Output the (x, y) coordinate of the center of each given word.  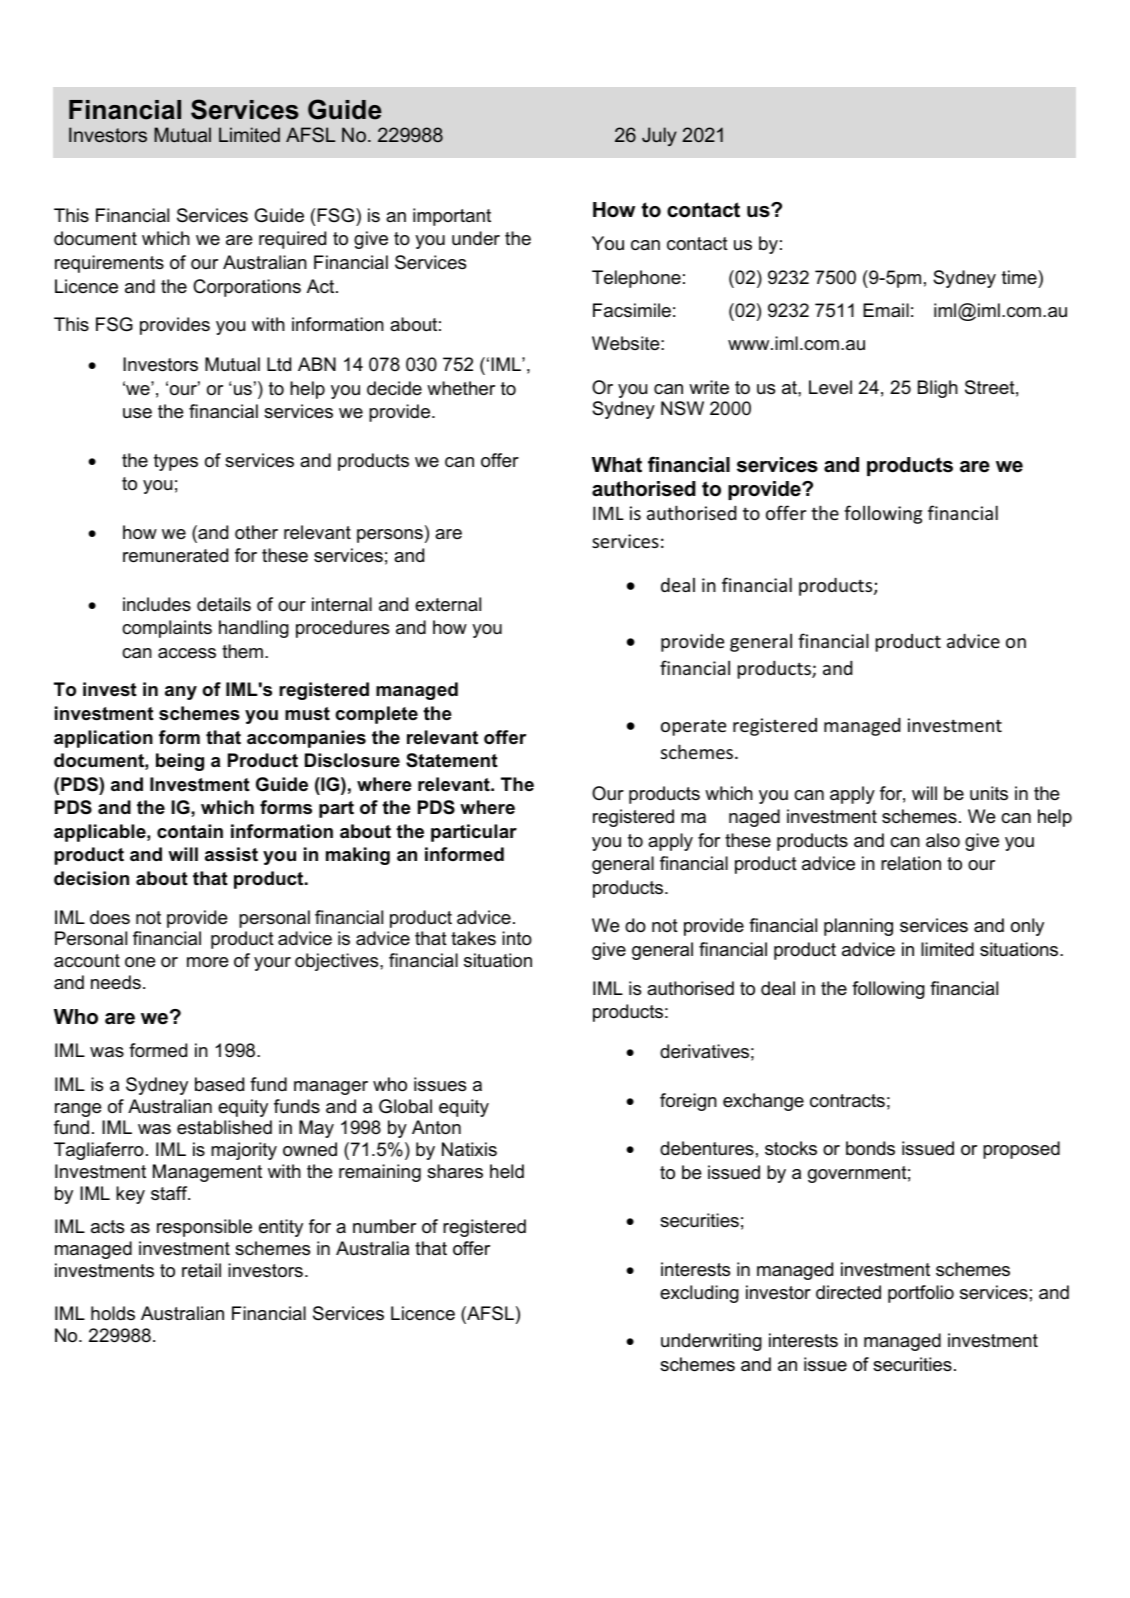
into (517, 938)
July (659, 136)
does (110, 917)
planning (858, 927)
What (617, 465)
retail (201, 1270)
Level (830, 387)
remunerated (175, 555)
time (1020, 277)
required (292, 240)
